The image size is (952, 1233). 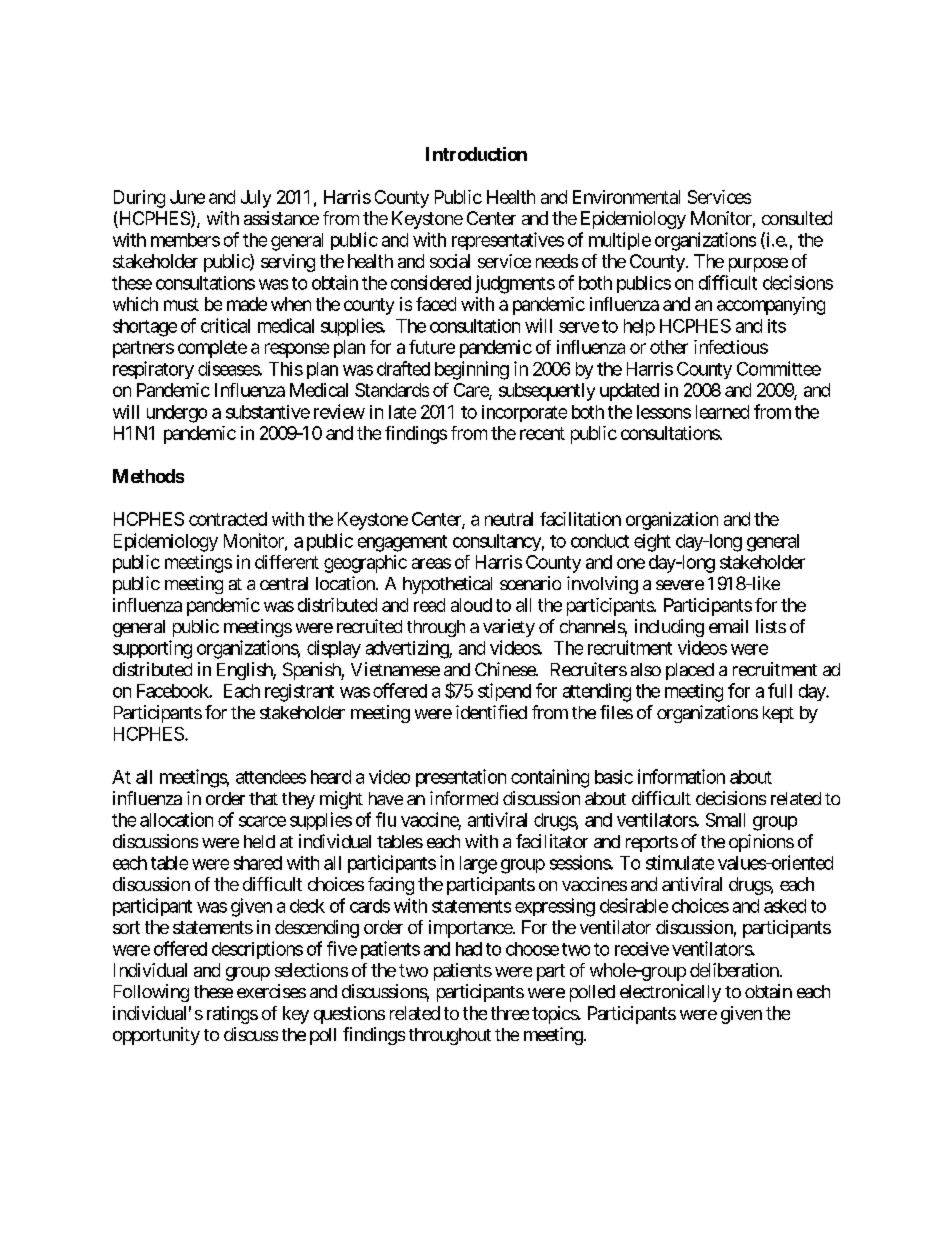 What do you see at coordinates (476, 154) in the screenshot?
I see `Introduction` at bounding box center [476, 154].
